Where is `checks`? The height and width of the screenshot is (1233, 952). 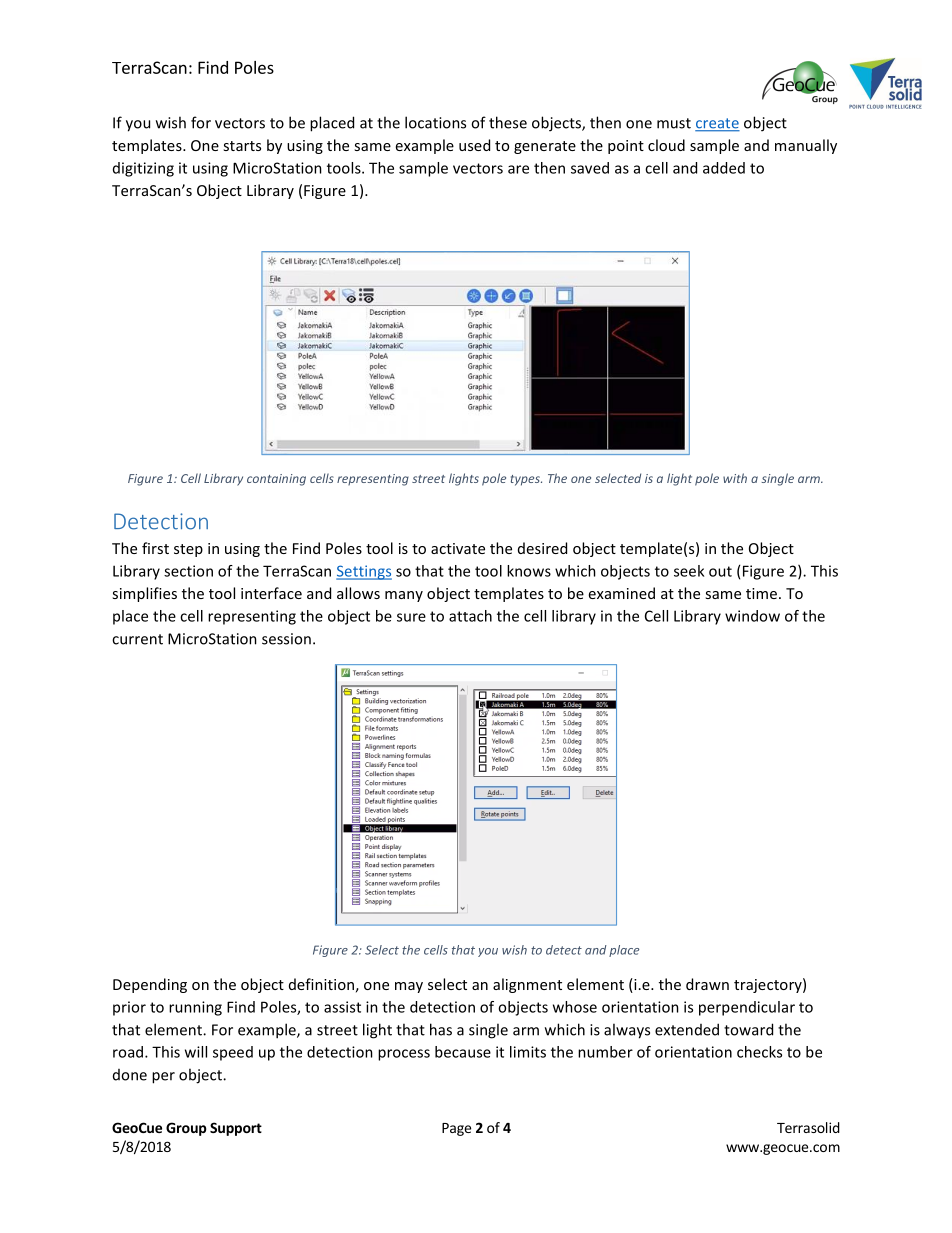 checks is located at coordinates (759, 1052).
